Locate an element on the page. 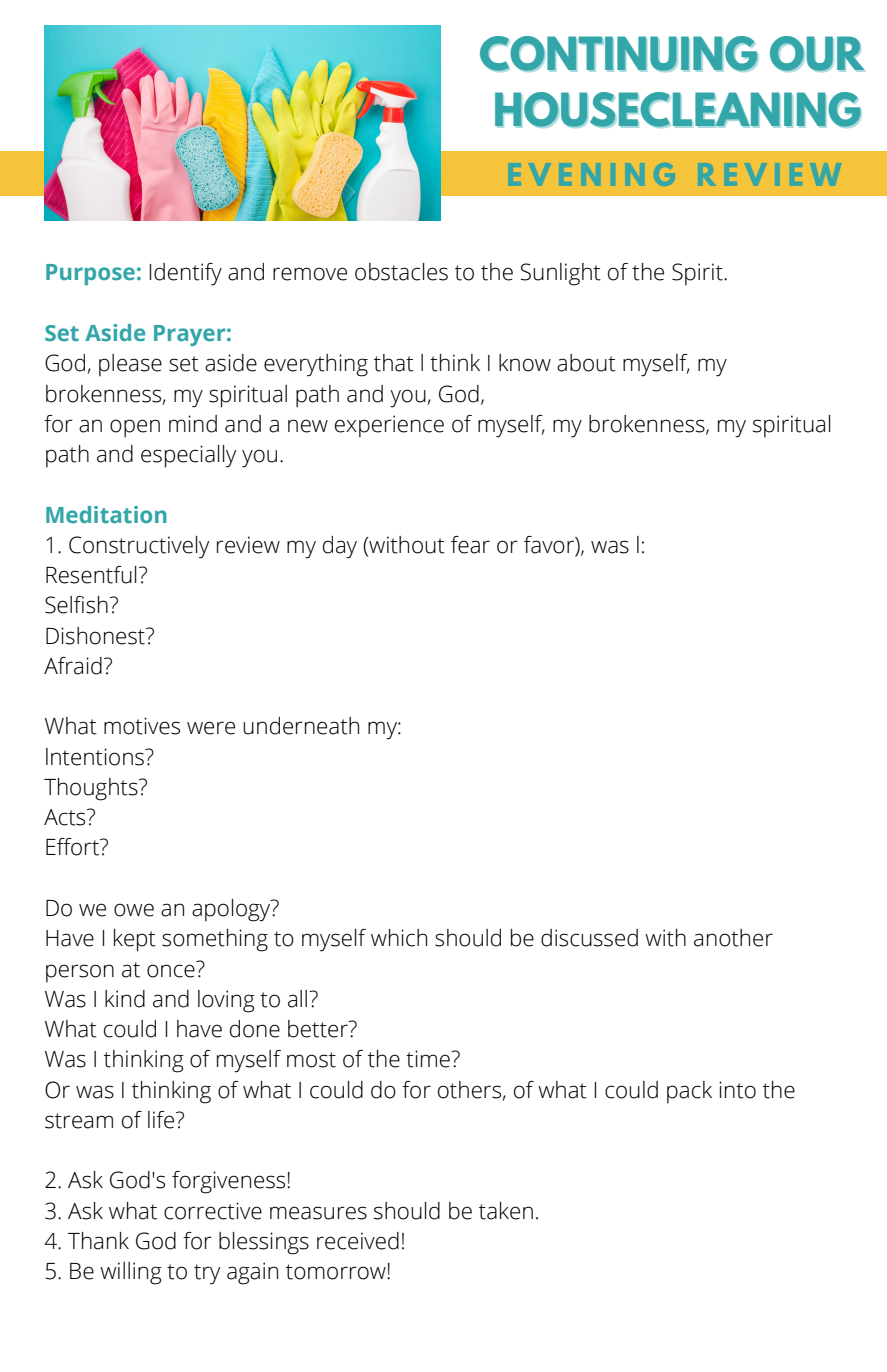 This document has width=887, height=1372. Identify is located at coordinates (185, 274).
